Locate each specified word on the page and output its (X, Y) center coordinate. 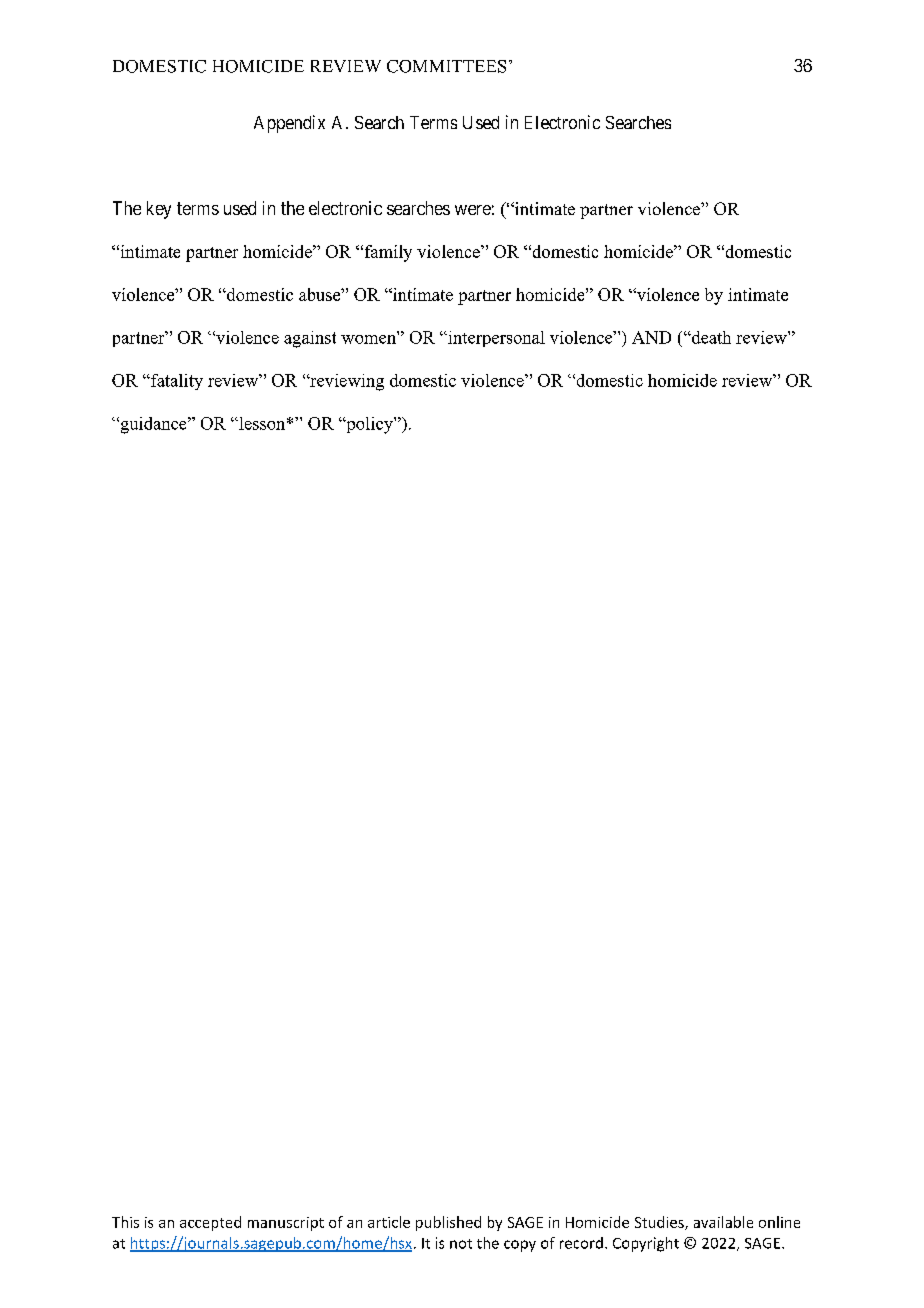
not (461, 1244)
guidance (153, 425)
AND (651, 337)
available (723, 1222)
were (473, 210)
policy (369, 425)
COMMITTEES (446, 66)
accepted (210, 1223)
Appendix (289, 124)
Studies (660, 1223)
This (125, 1222)
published (448, 1223)
